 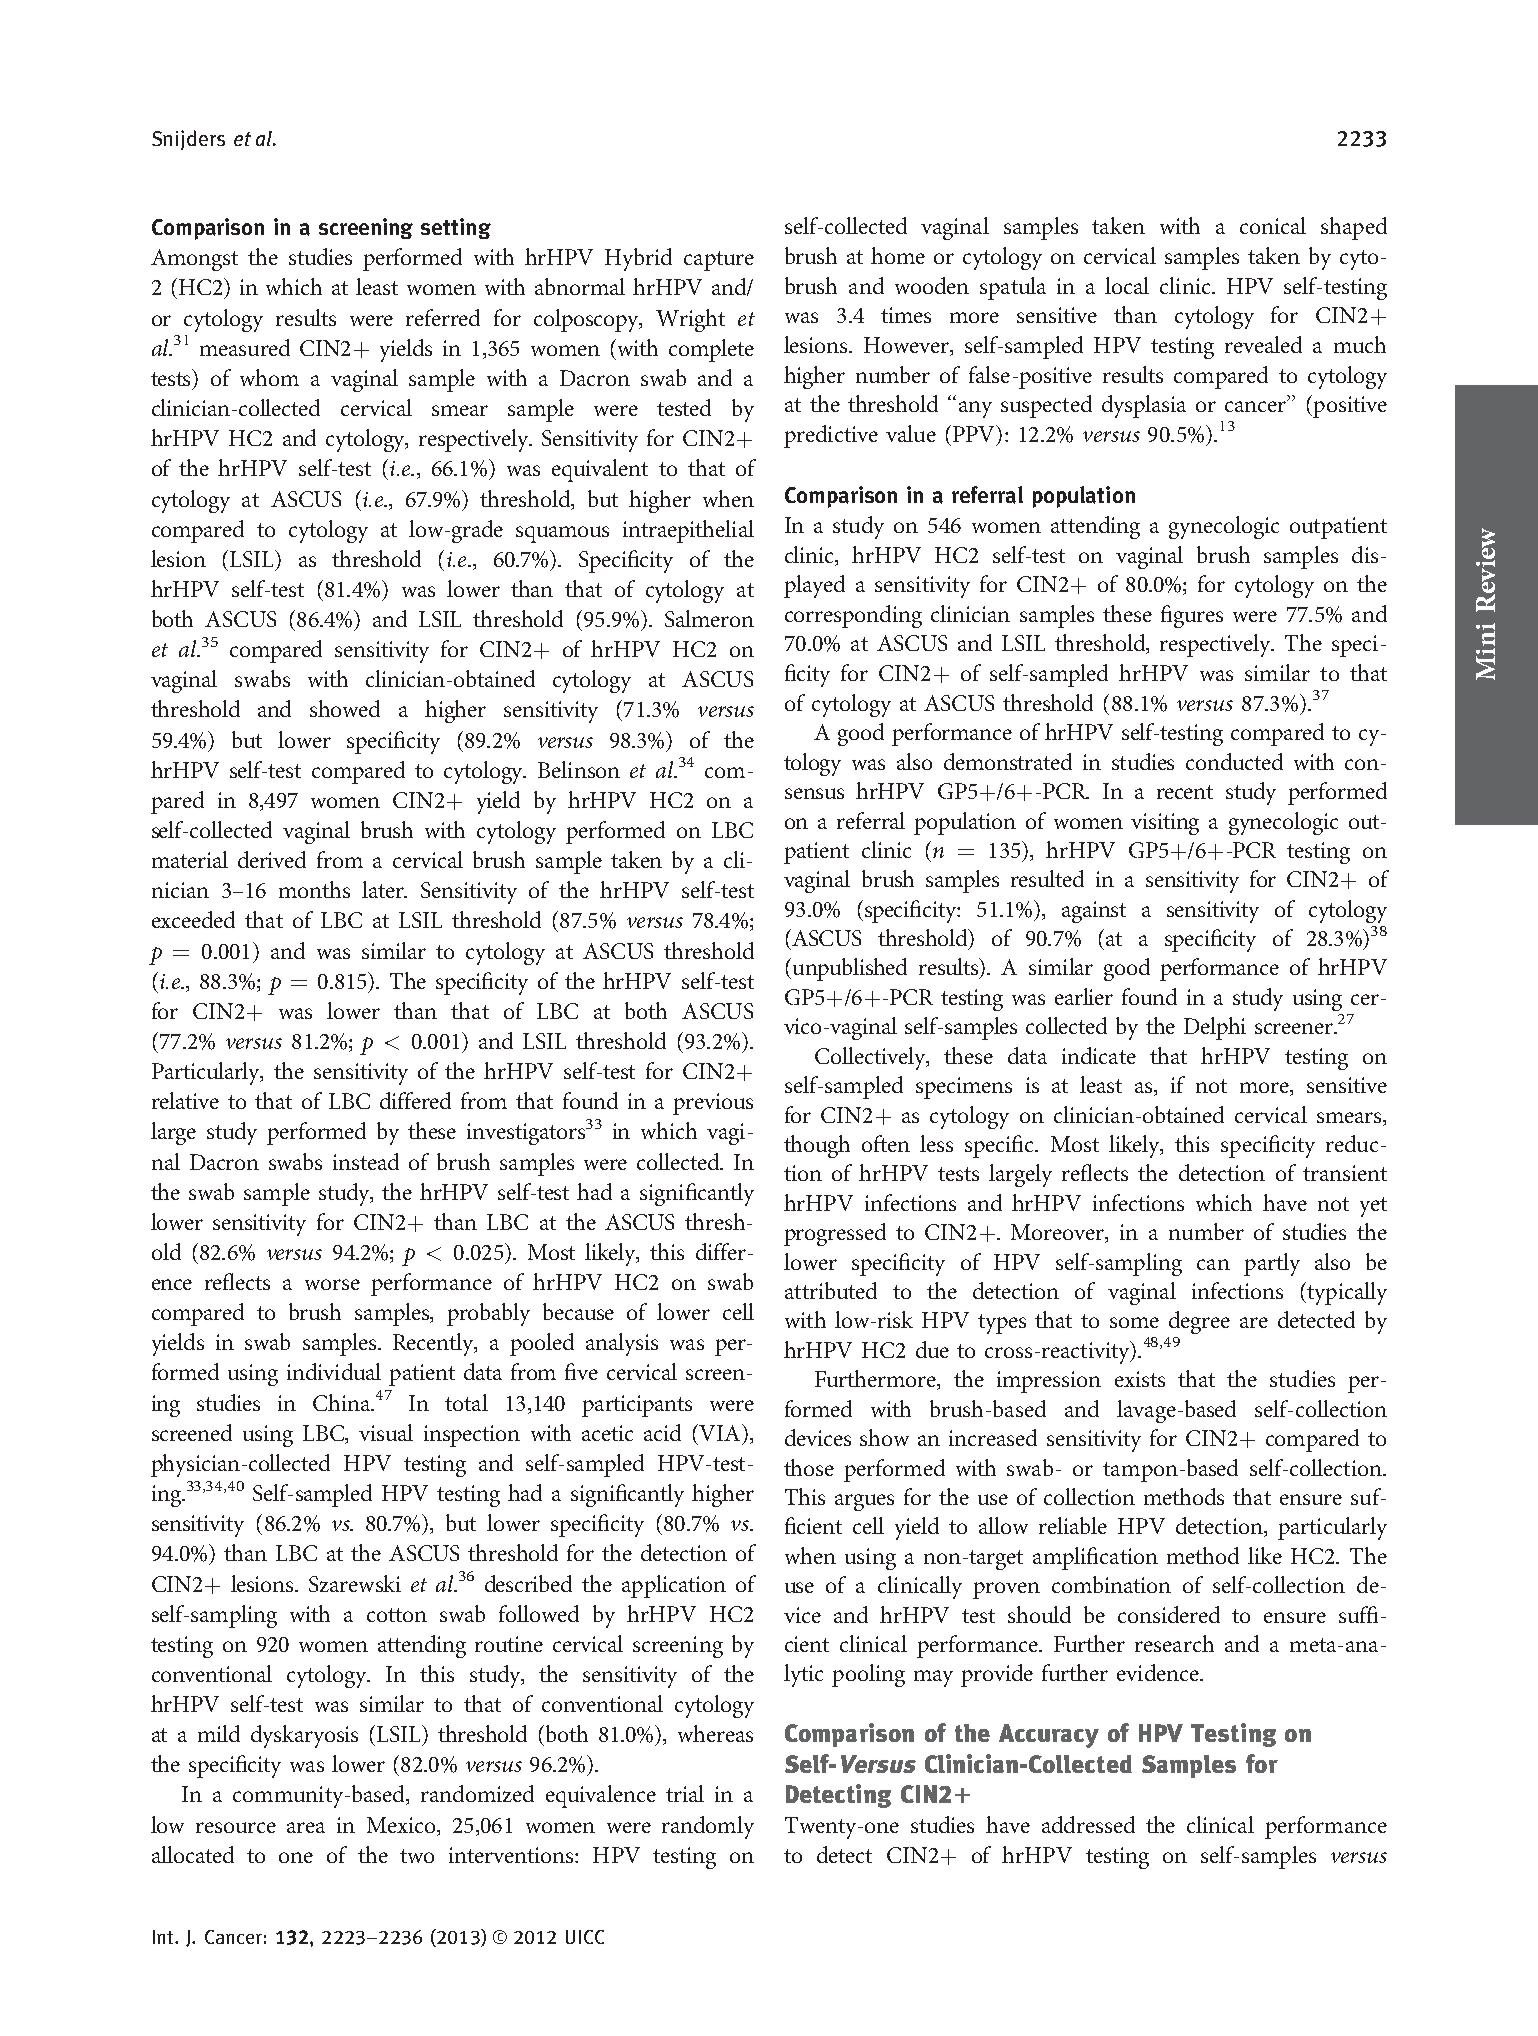 I want to click on demonstrated, so click(x=1008, y=761).
